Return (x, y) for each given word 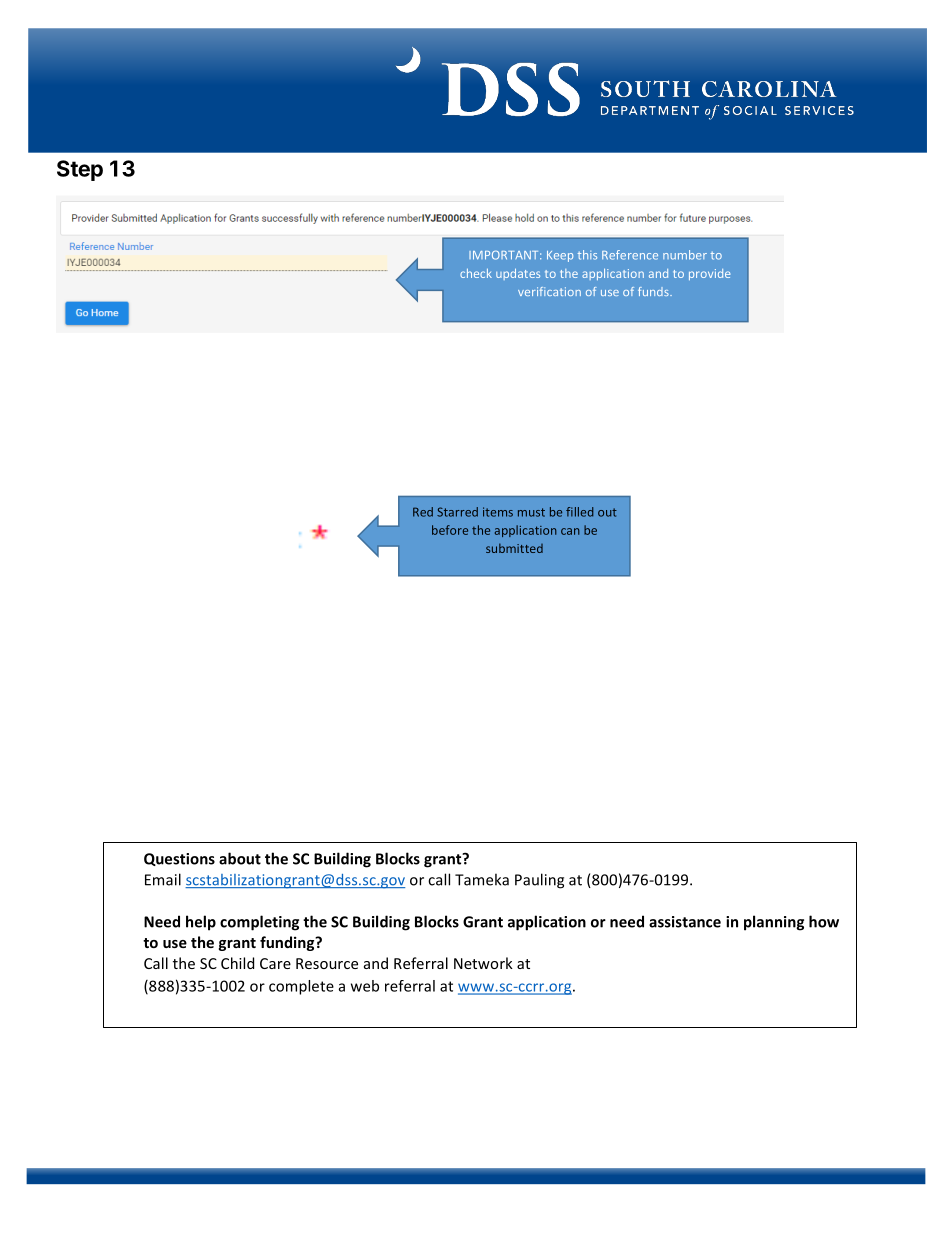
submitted (514, 548)
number (685, 255)
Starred (457, 512)
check (476, 273)
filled (580, 512)
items (498, 512)
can (570, 531)
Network (483, 963)
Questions (179, 859)
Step (80, 170)
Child (237, 963)
